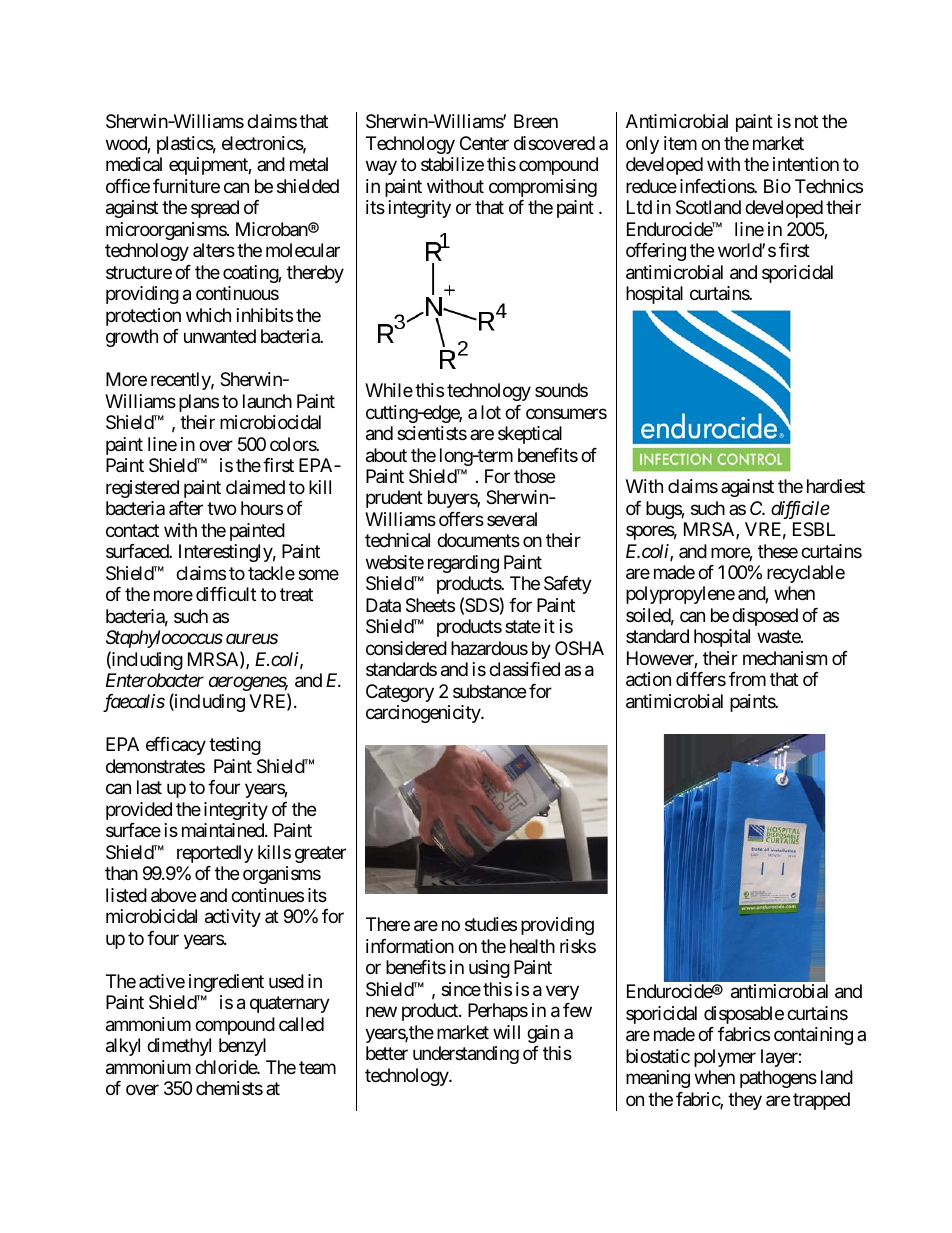 This image has width=952, height=1233. Describe the element at coordinates (765, 617) in the image. I see `disposed` at that location.
